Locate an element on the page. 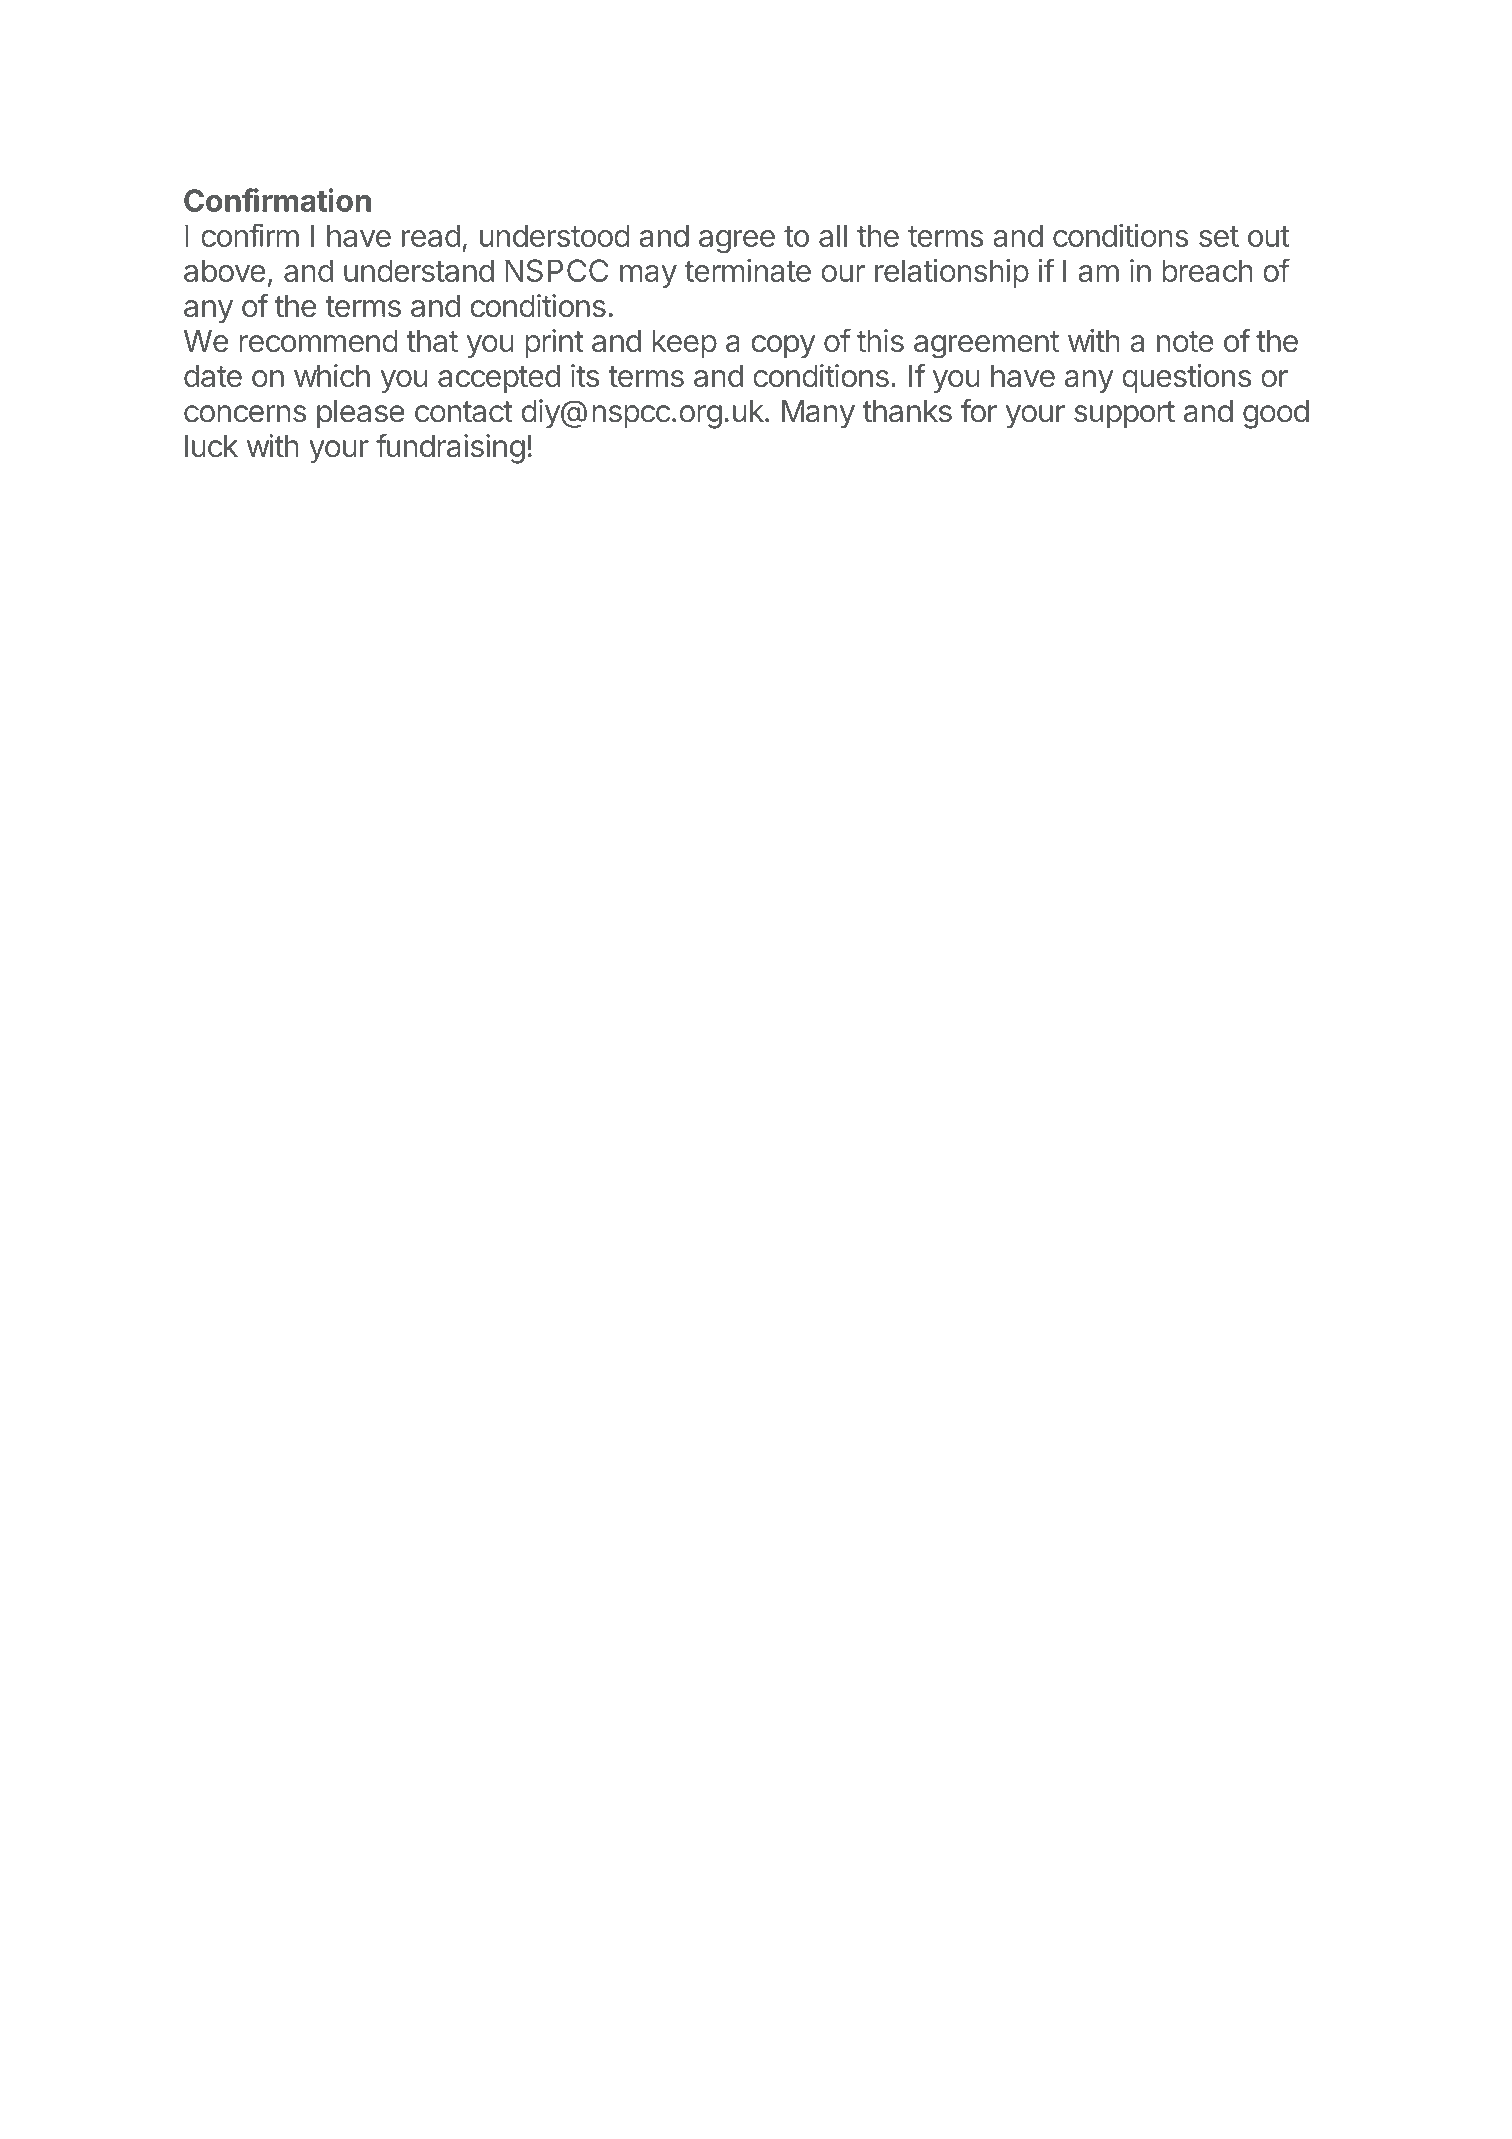 The width and height of the document is (1512, 2139). Many is located at coordinates (818, 414).
